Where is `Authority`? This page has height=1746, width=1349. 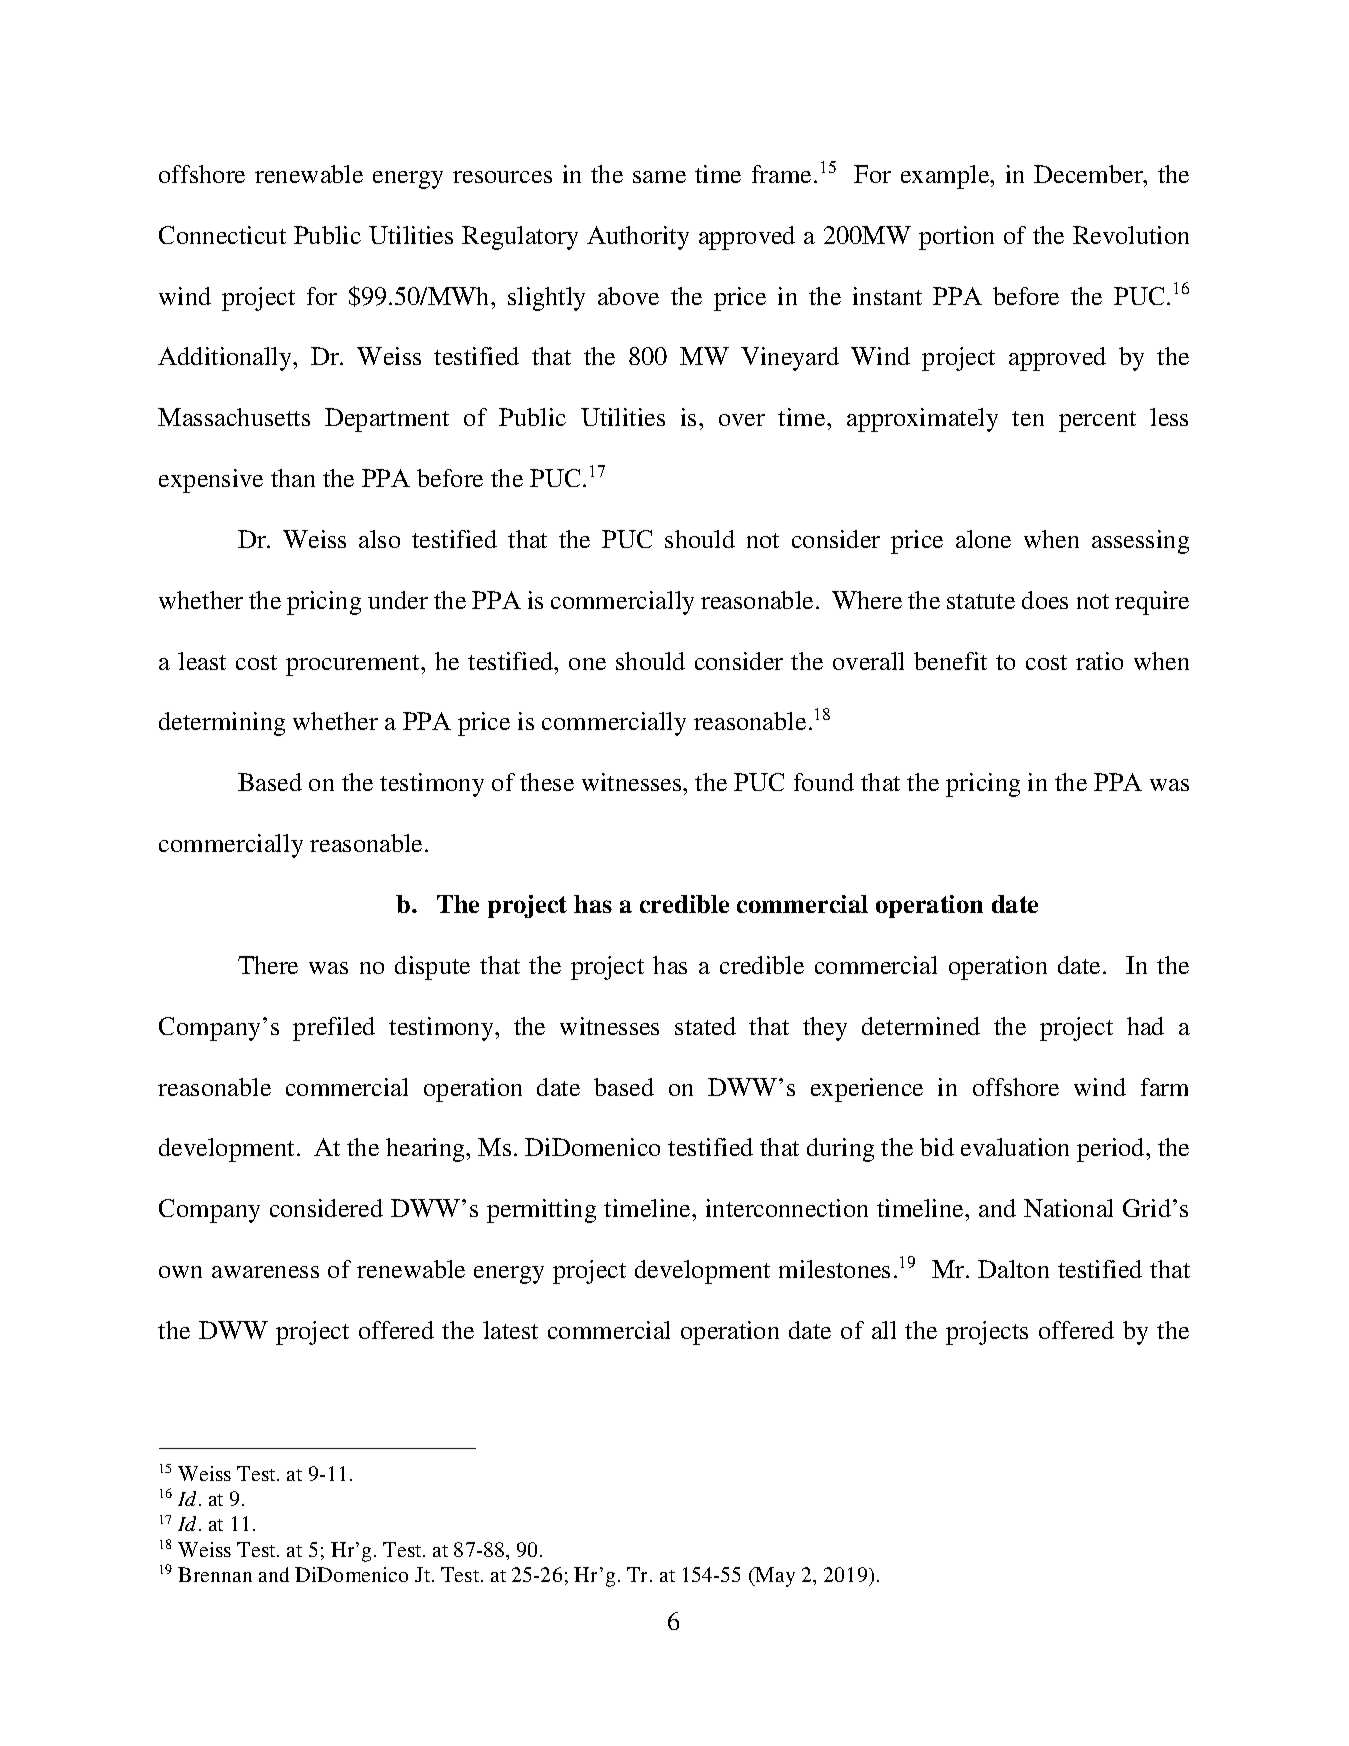 Authority is located at coordinates (638, 238).
